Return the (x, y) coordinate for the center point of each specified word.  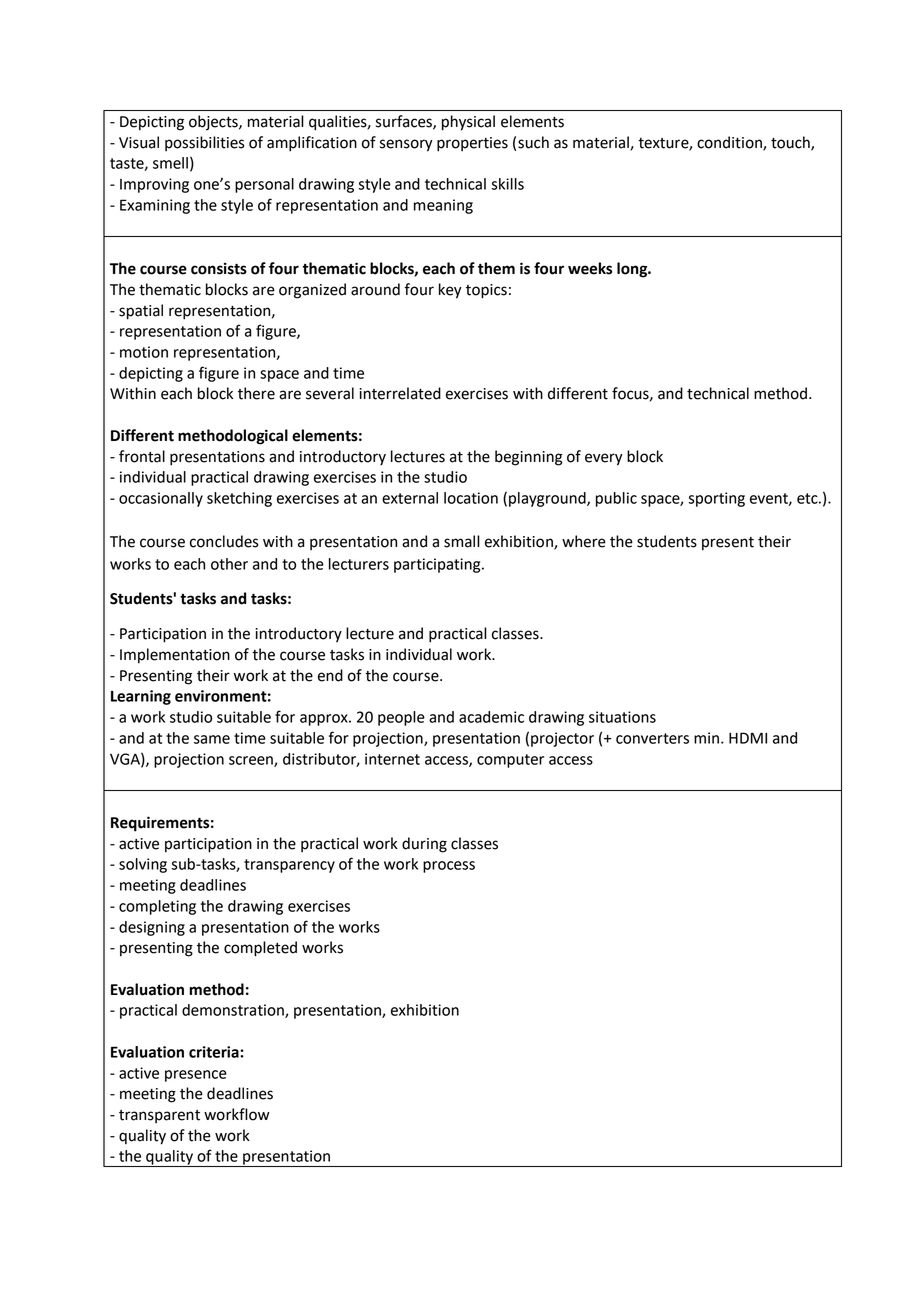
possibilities (204, 143)
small (462, 541)
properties (472, 144)
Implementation (175, 656)
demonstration (234, 1011)
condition (730, 143)
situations (622, 717)
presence (196, 1076)
